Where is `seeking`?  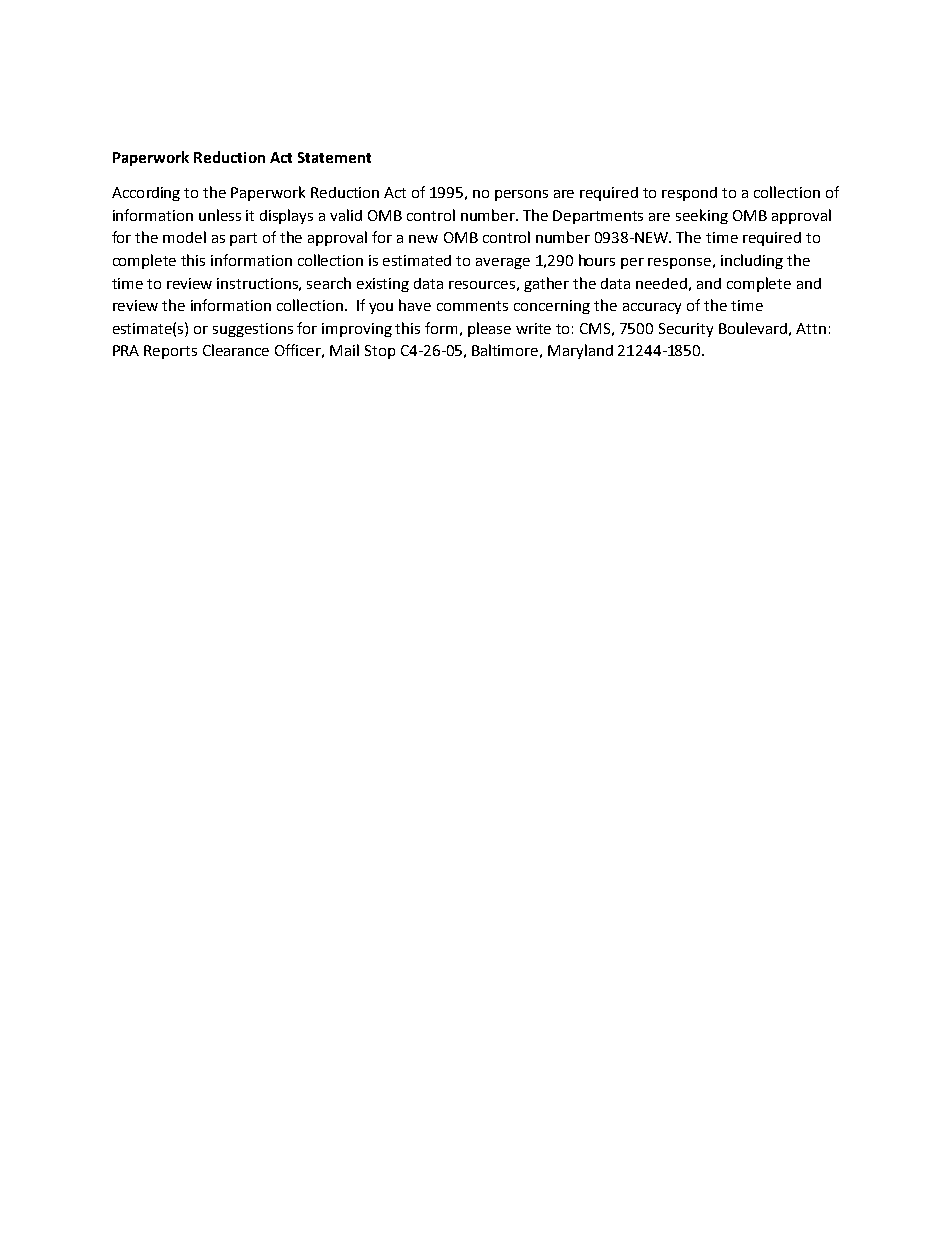 seeking is located at coordinates (702, 216).
